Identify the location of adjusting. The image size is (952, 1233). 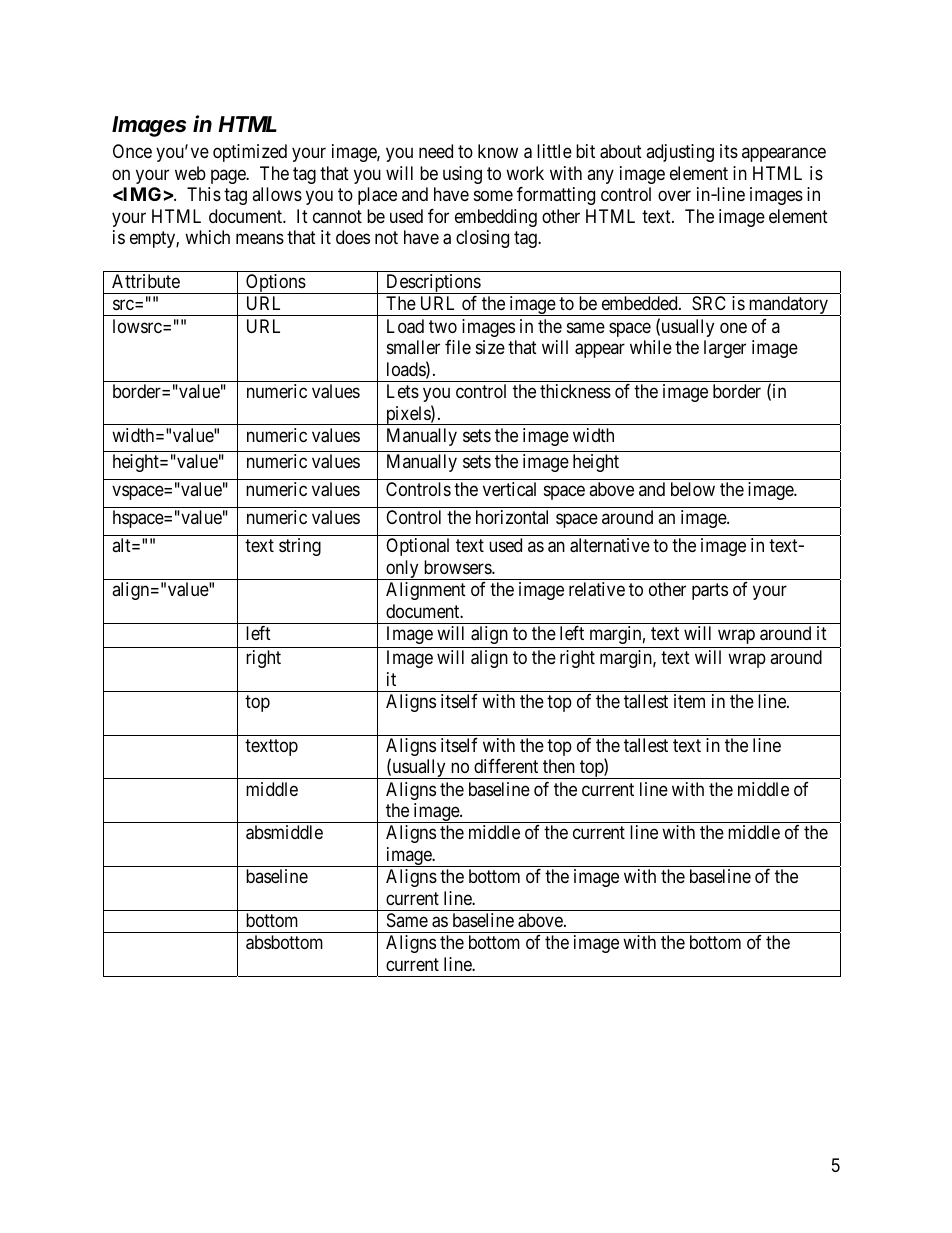
(680, 153).
